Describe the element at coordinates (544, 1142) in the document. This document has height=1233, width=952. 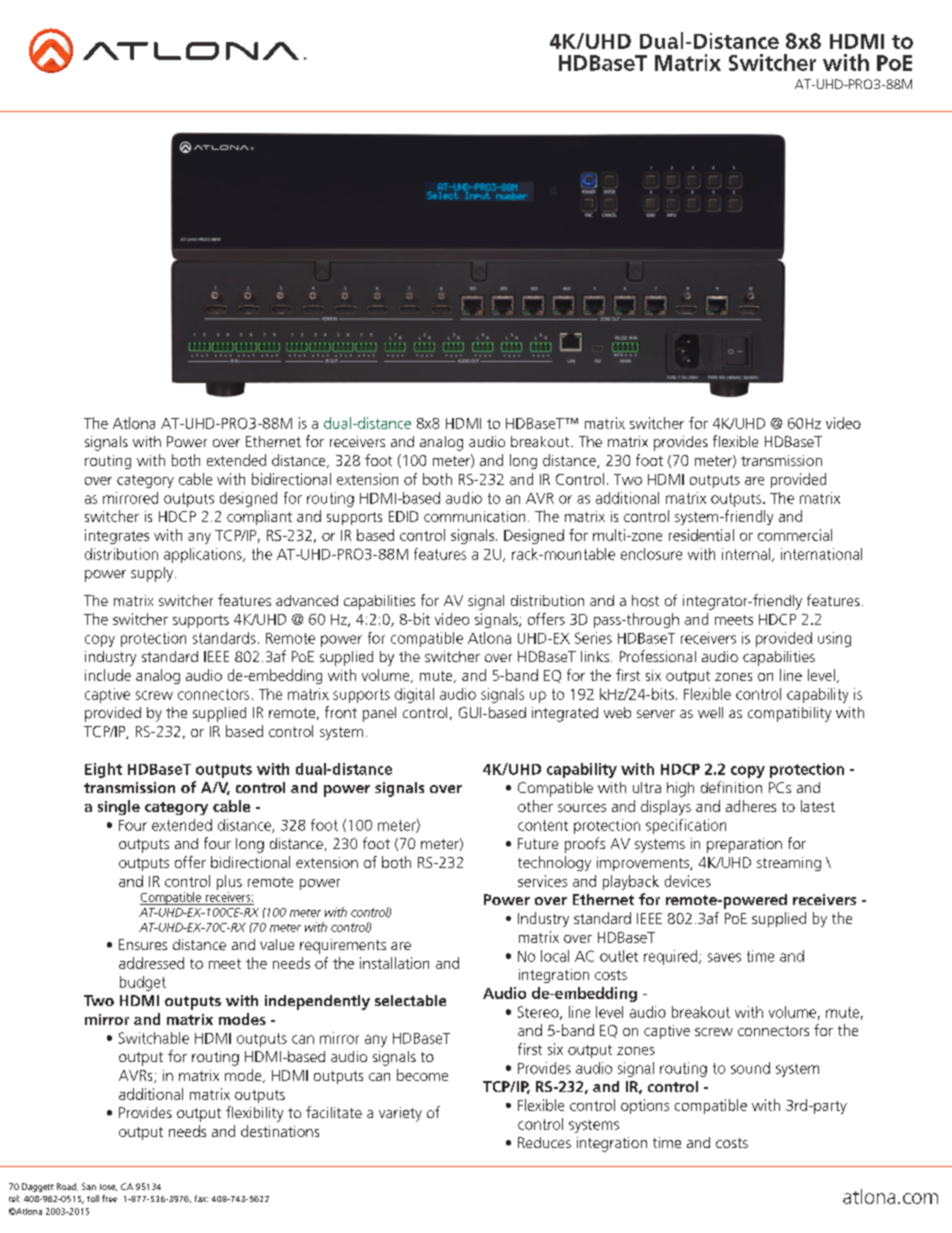
I see `Reduces` at that location.
